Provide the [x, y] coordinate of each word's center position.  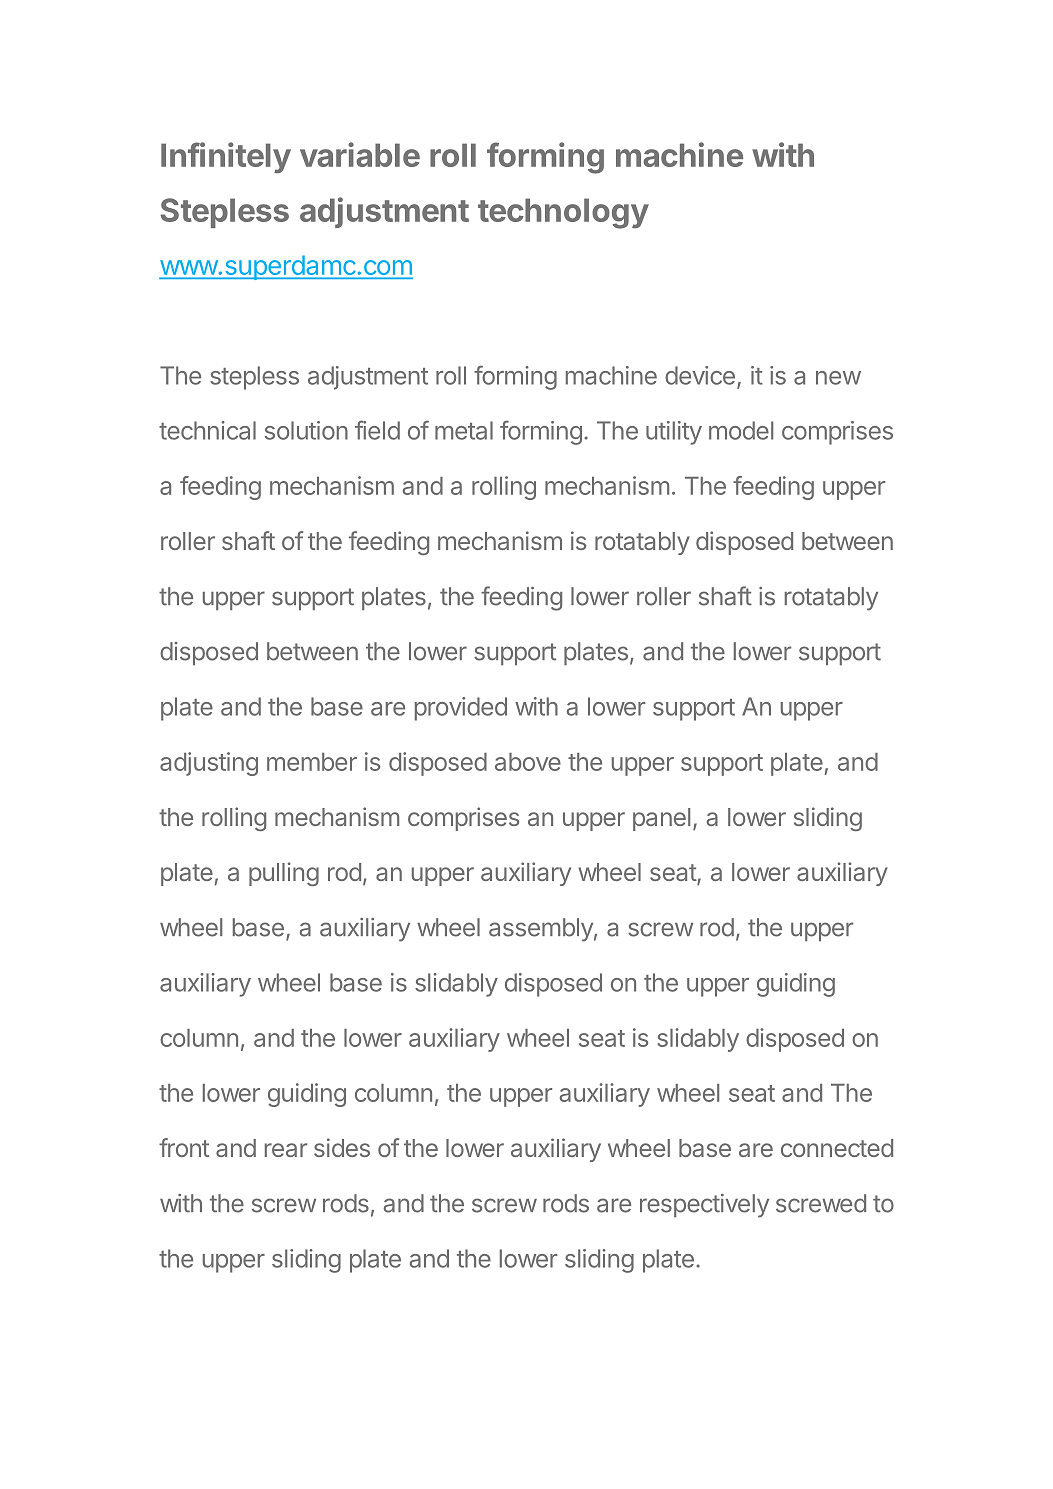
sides [342, 1147]
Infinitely [226, 157]
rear [286, 1150]
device [700, 375]
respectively [704, 1206]
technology [563, 213]
